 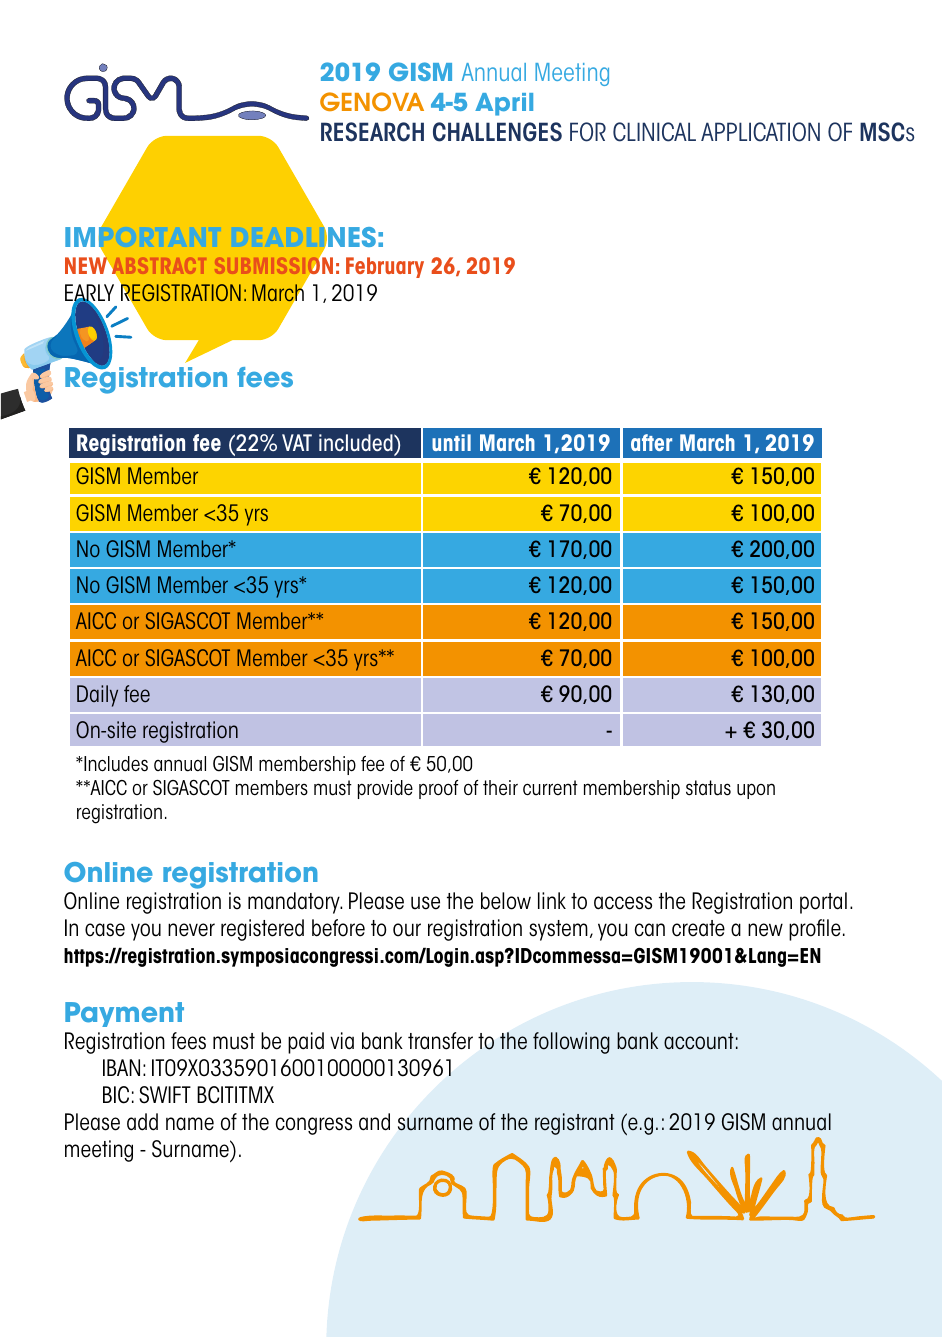 What do you see at coordinates (651, 442) in the screenshot?
I see `after` at bounding box center [651, 442].
